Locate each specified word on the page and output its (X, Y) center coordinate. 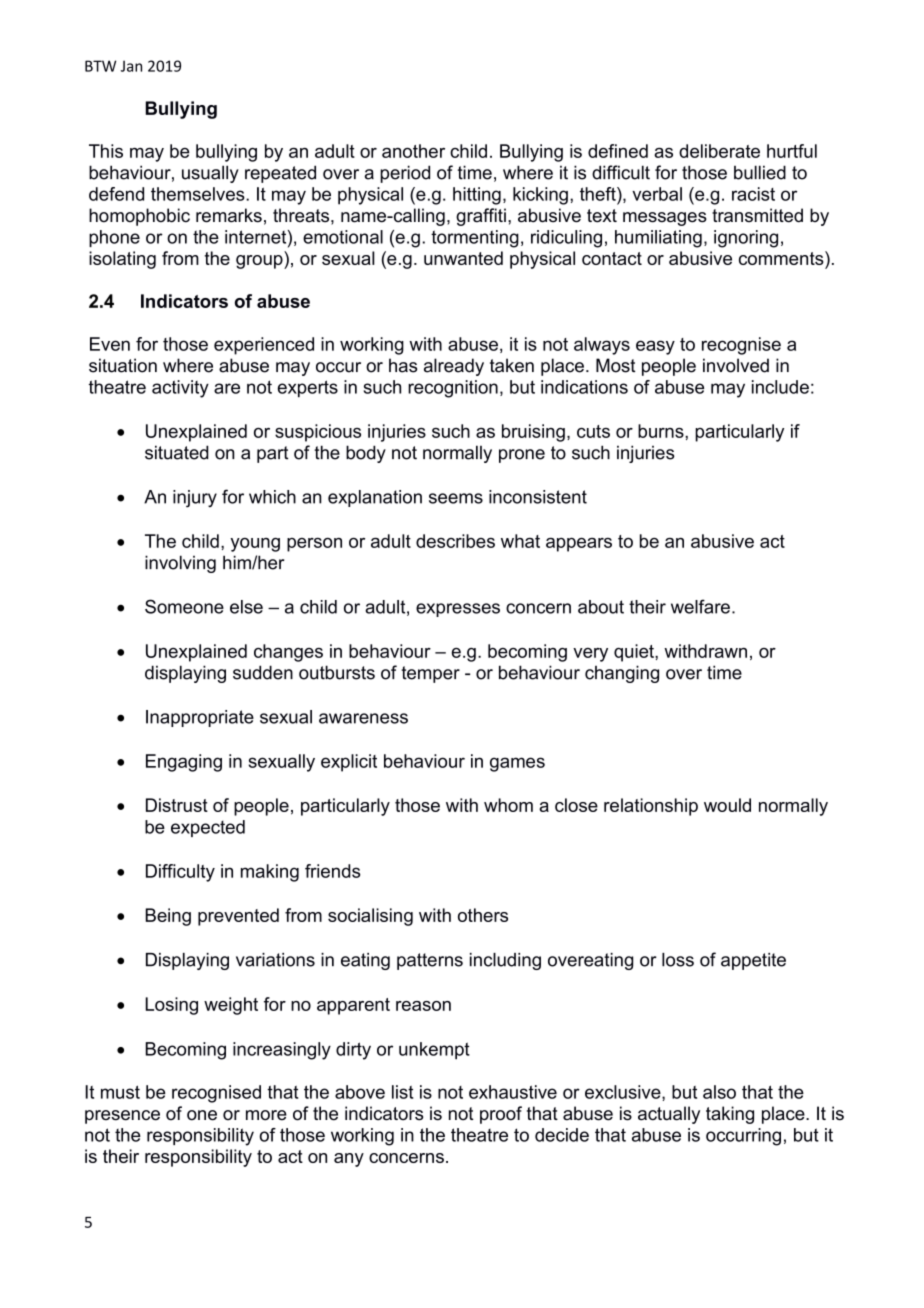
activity (180, 389)
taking (730, 1115)
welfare (700, 606)
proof (501, 1115)
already (454, 367)
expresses (458, 610)
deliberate (719, 151)
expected (208, 828)
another (413, 151)
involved (736, 365)
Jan (131, 66)
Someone (184, 606)
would (727, 805)
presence (122, 1117)
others (483, 915)
